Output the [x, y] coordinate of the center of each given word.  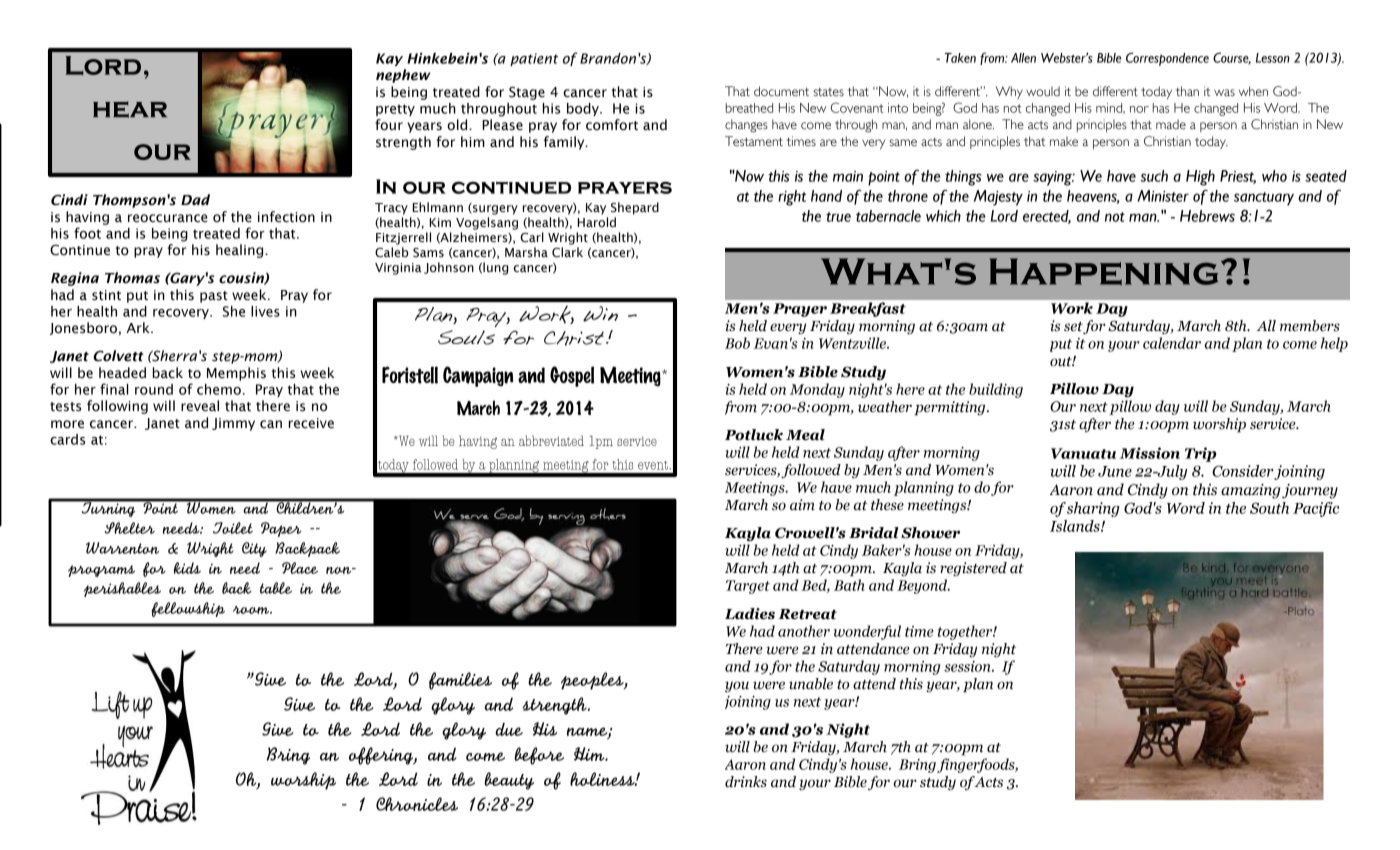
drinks [746, 782]
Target [748, 587]
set [1074, 328]
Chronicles [417, 804]
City [254, 549]
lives [265, 311]
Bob [737, 343]
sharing [1093, 509]
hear [130, 109]
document [781, 91]
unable [811, 684]
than [1187, 91]
